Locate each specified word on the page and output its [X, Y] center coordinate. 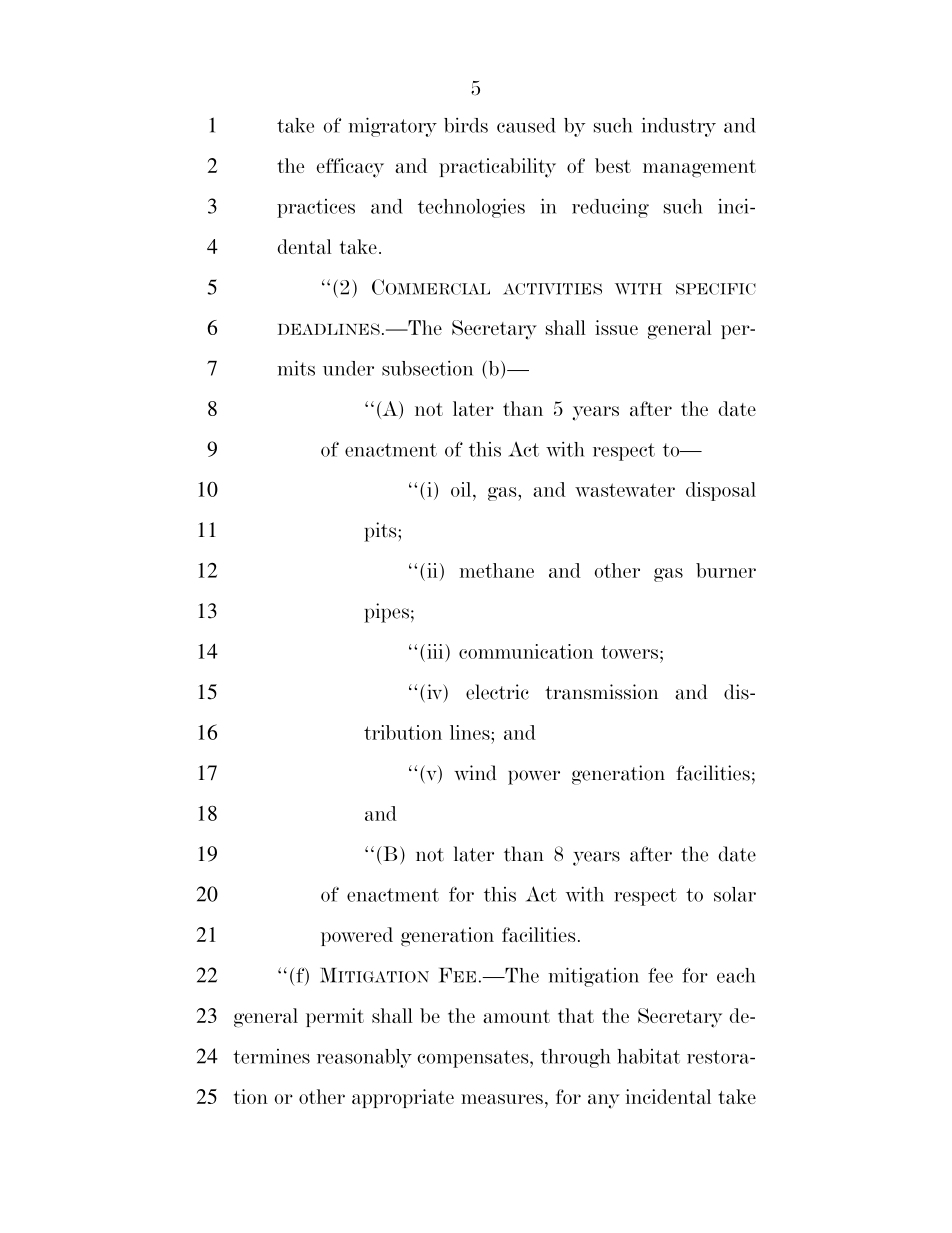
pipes [386, 613]
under [348, 368]
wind [475, 773]
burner [726, 570]
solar [735, 894]
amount [516, 1016]
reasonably [364, 1058]
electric [497, 692]
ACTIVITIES [552, 289]
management [699, 169]
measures [502, 1099]
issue [616, 327]
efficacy [350, 168]
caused [526, 125]
